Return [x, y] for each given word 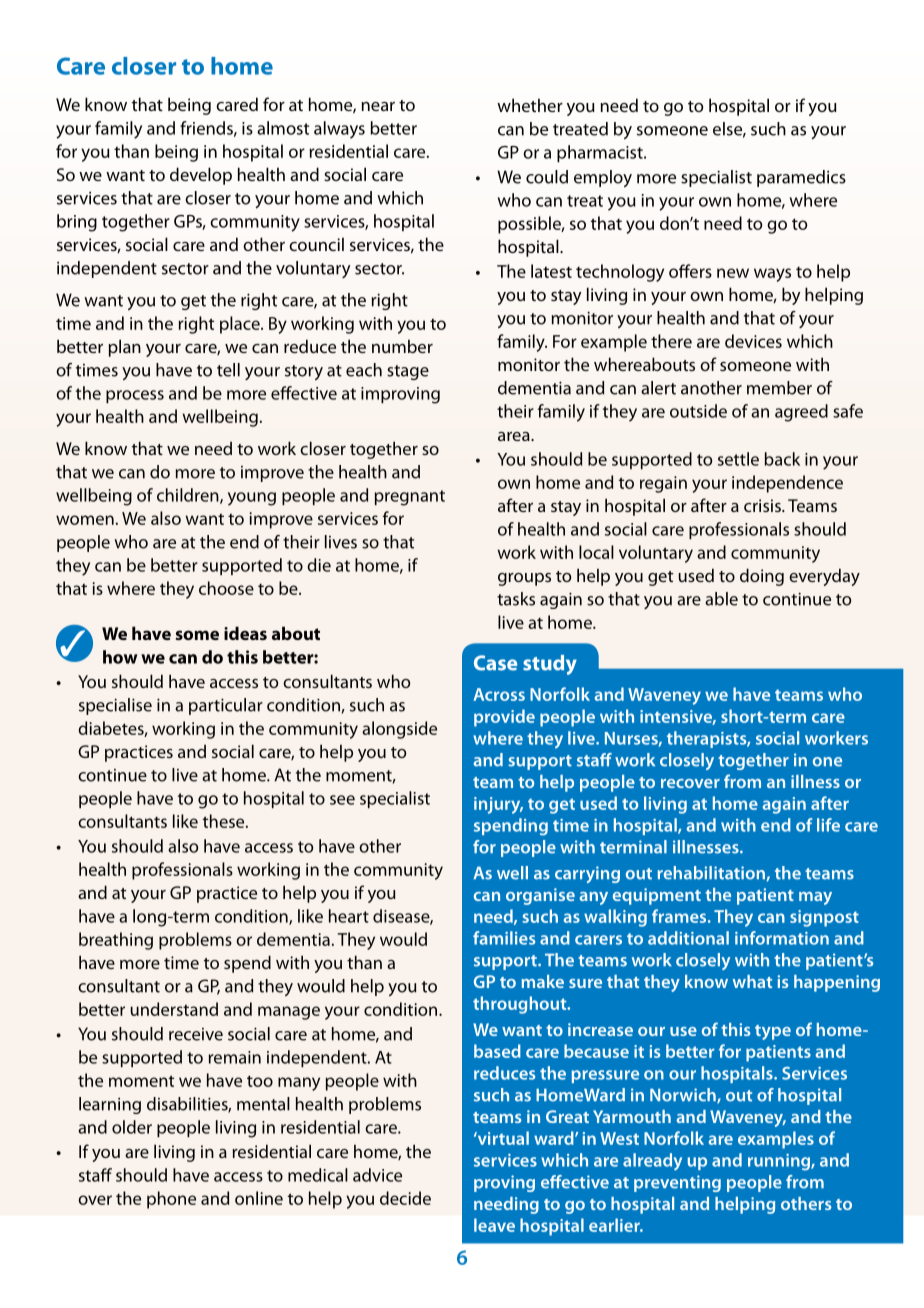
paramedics [801, 178]
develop [201, 176]
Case [495, 663]
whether [530, 105]
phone [171, 1200]
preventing [677, 1183]
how [120, 657]
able [721, 599]
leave [494, 1225]
